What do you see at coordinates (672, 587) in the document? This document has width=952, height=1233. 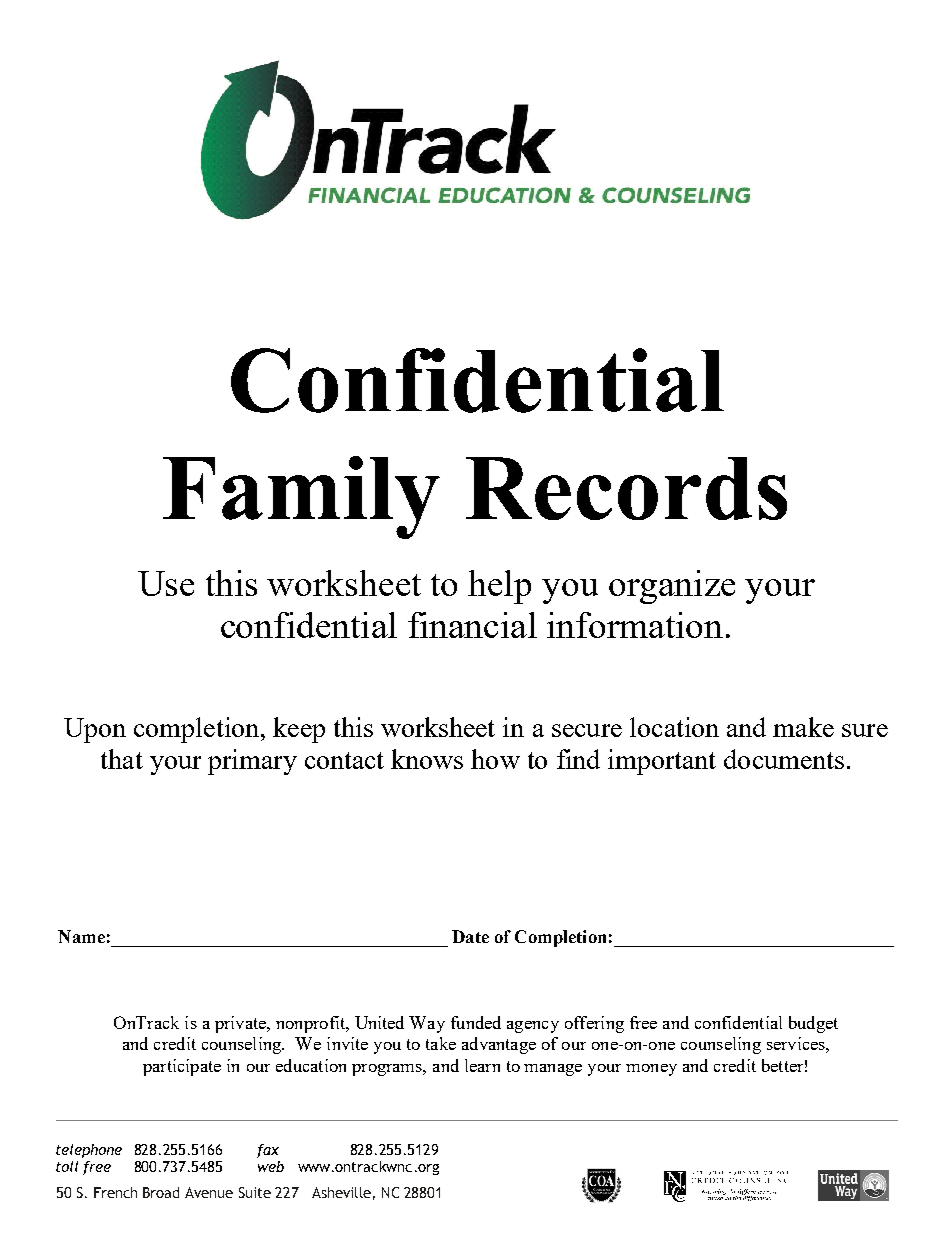 I see `organize` at bounding box center [672, 587].
